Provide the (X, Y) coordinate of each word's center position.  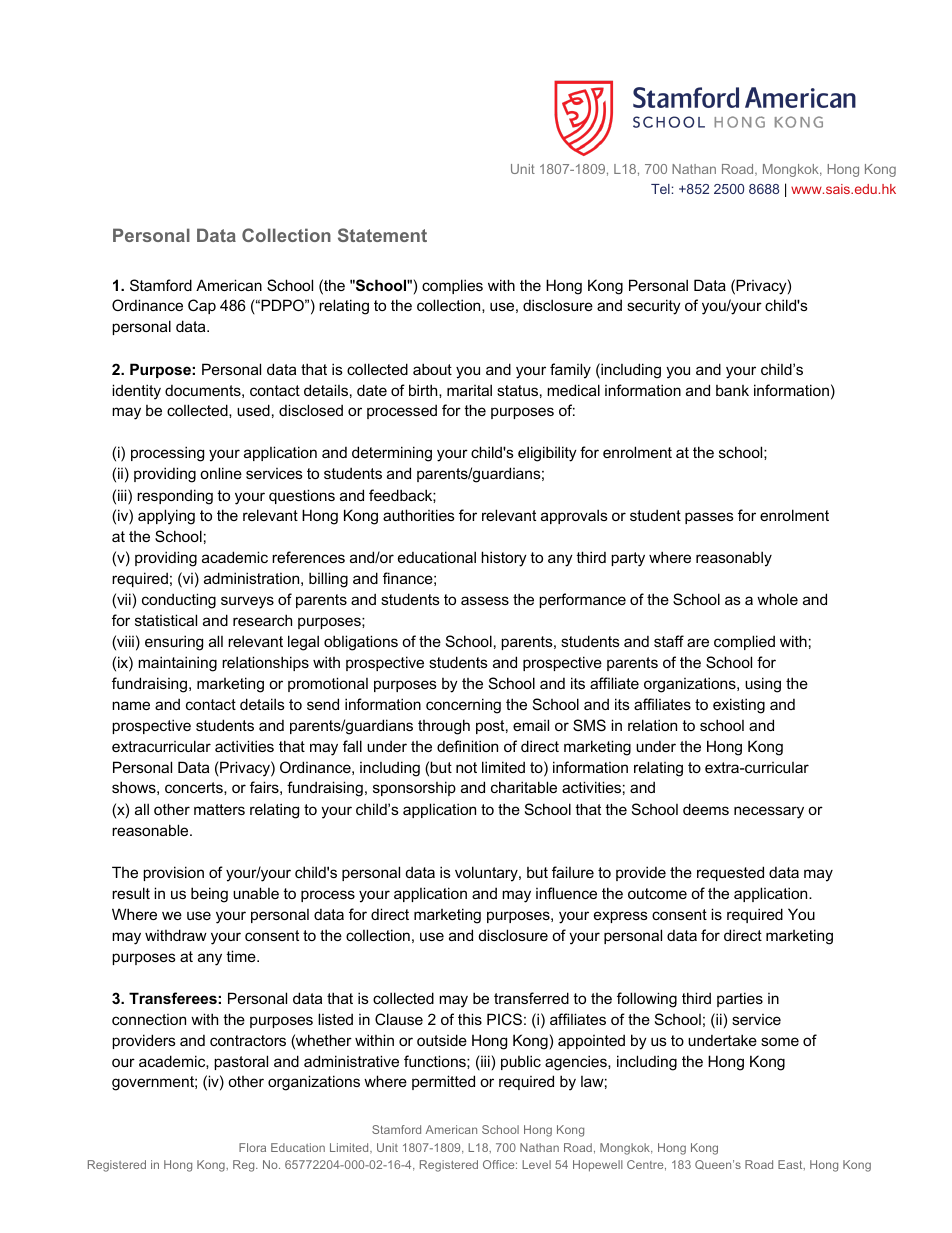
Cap (202, 306)
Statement (382, 235)
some (780, 1041)
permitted (443, 1082)
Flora (252, 1147)
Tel (660, 189)
